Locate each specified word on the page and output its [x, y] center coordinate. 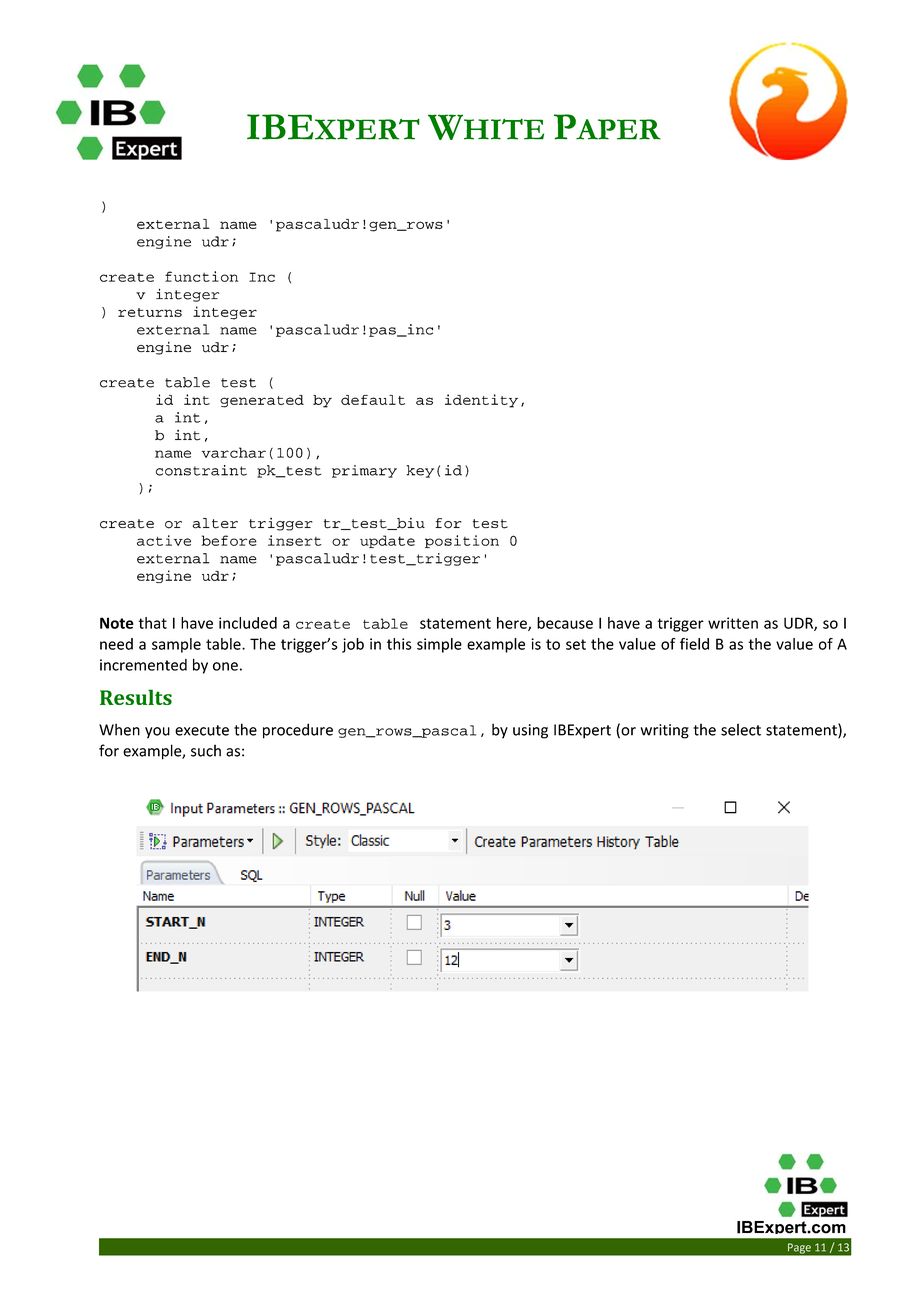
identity [481, 401]
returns [150, 312]
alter [215, 523]
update [387, 541]
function [201, 276]
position [462, 541]
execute [202, 730]
